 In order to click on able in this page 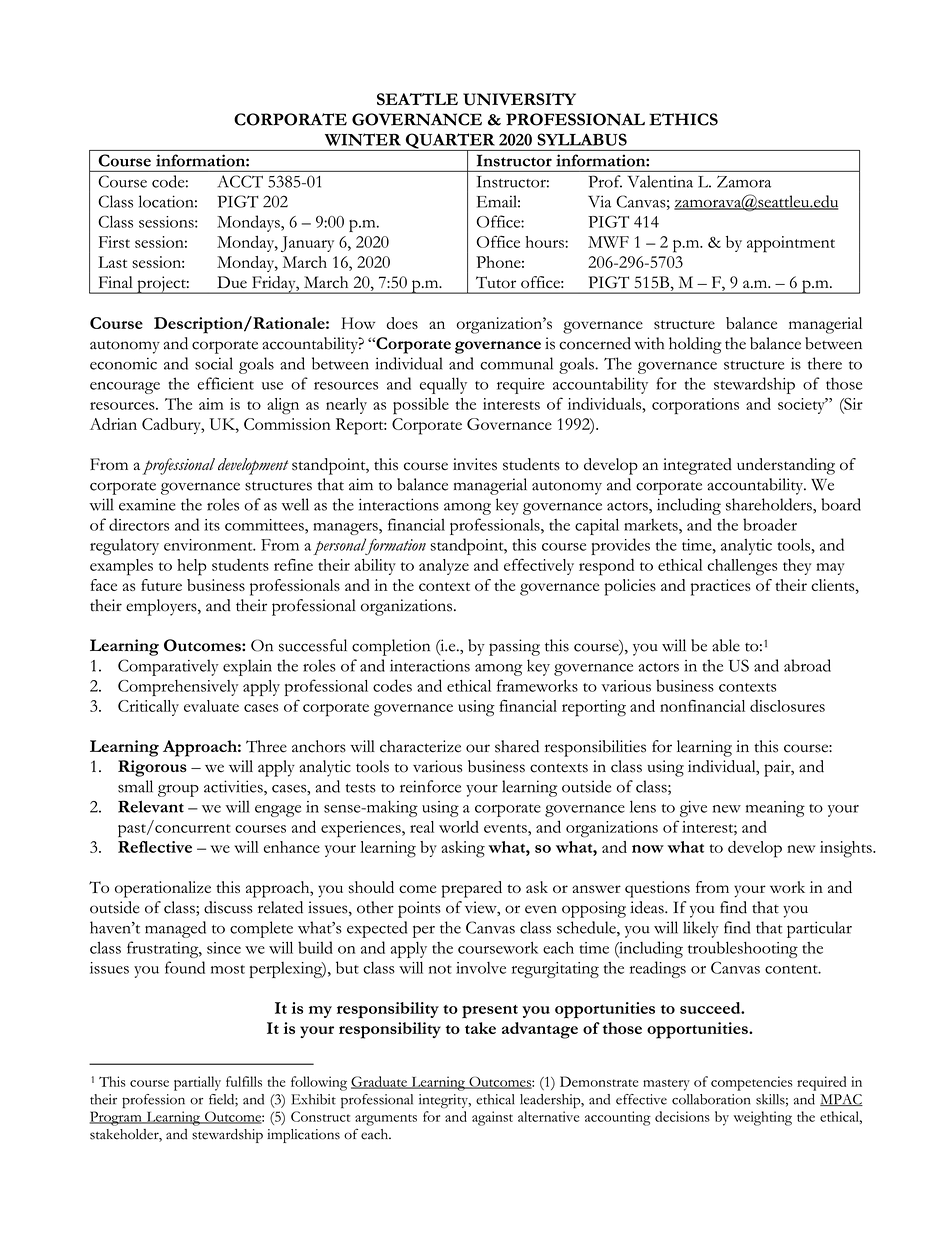, I will do `click(726, 645)`.
